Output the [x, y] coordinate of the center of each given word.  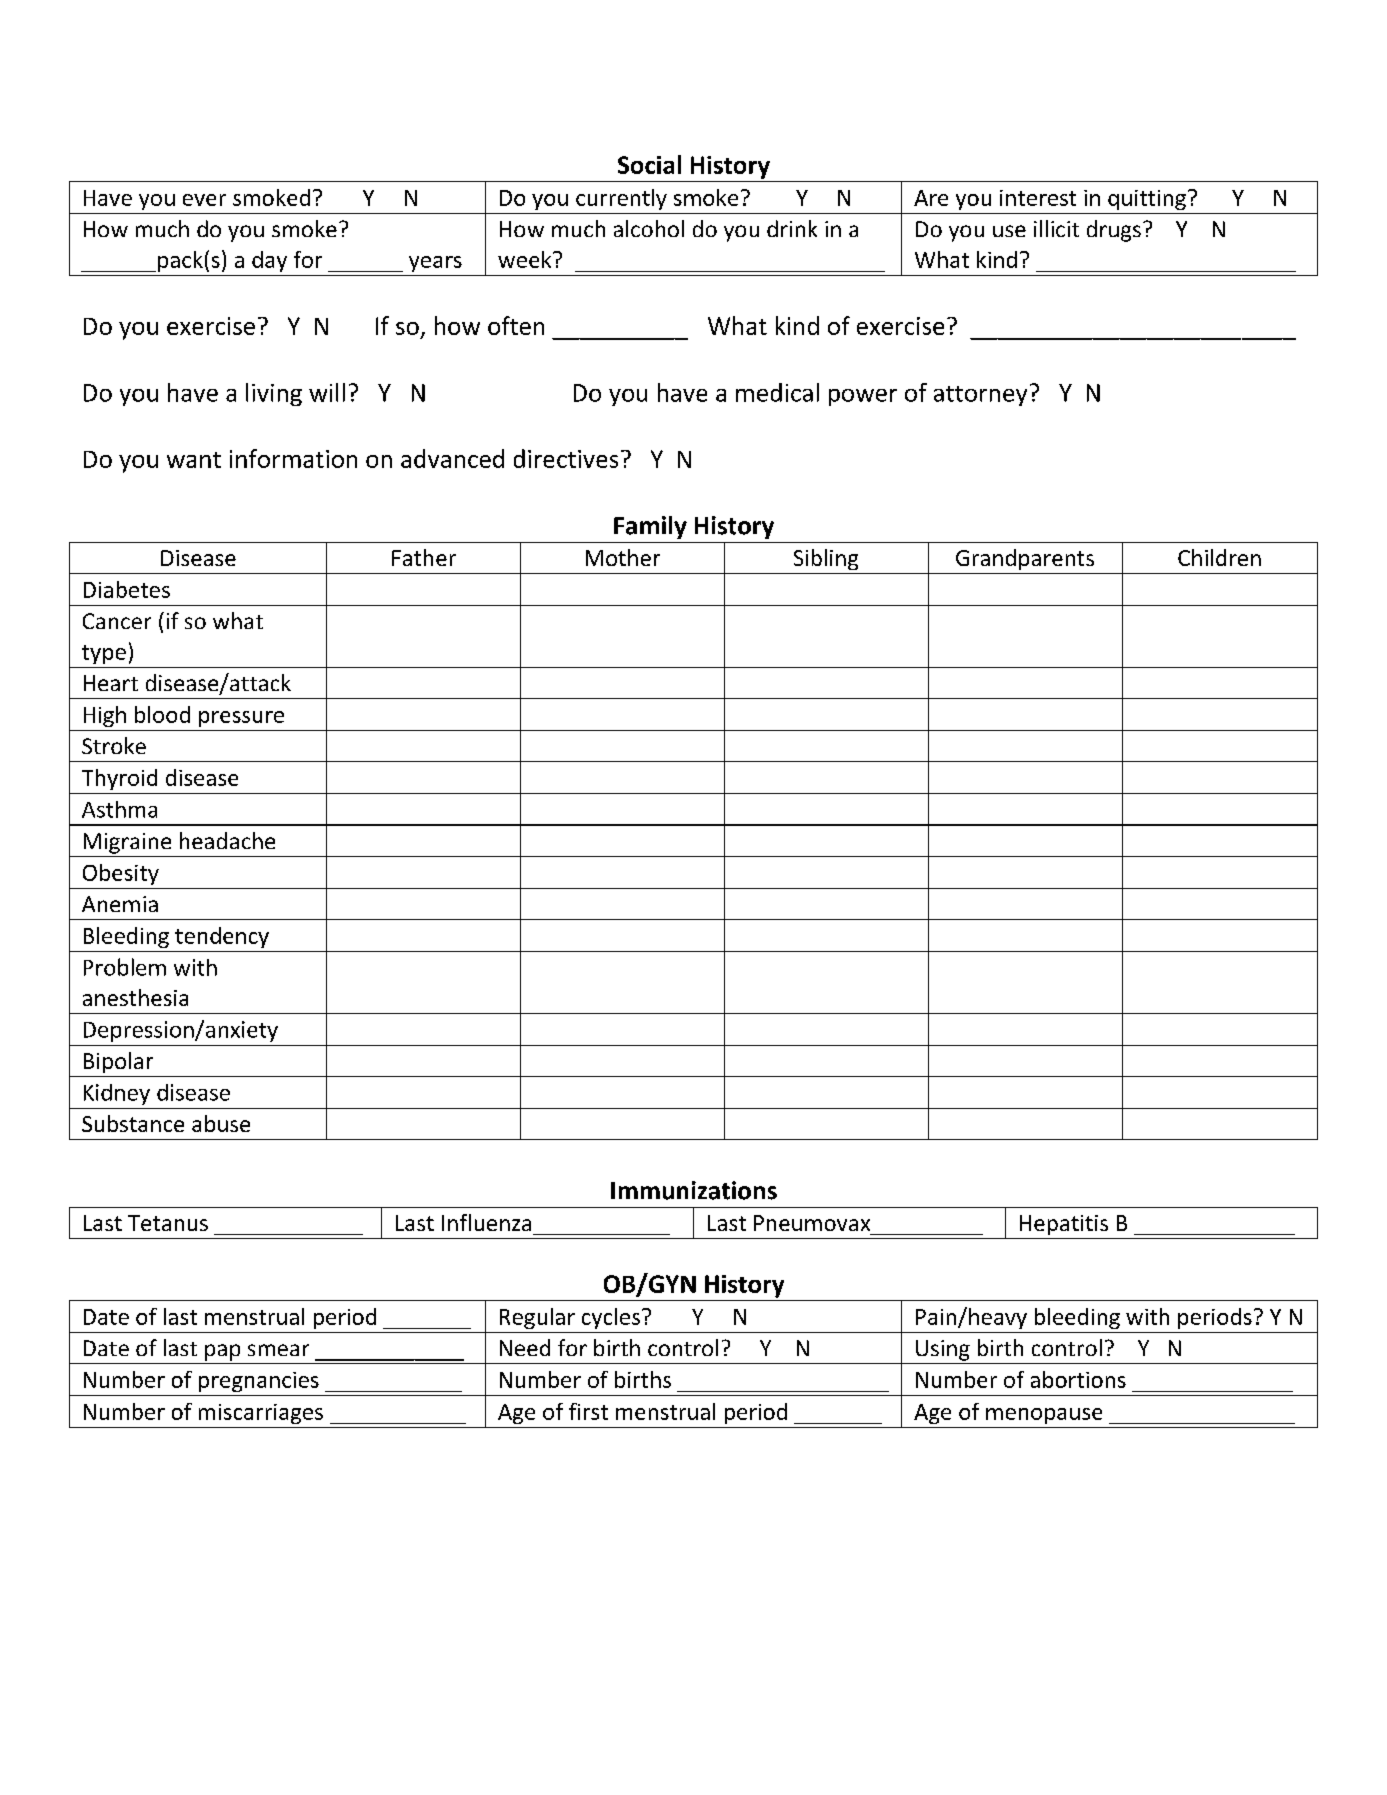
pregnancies [259, 1382]
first [588, 1411]
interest [1038, 198]
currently [621, 199]
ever [204, 200]
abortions [1078, 1379]
